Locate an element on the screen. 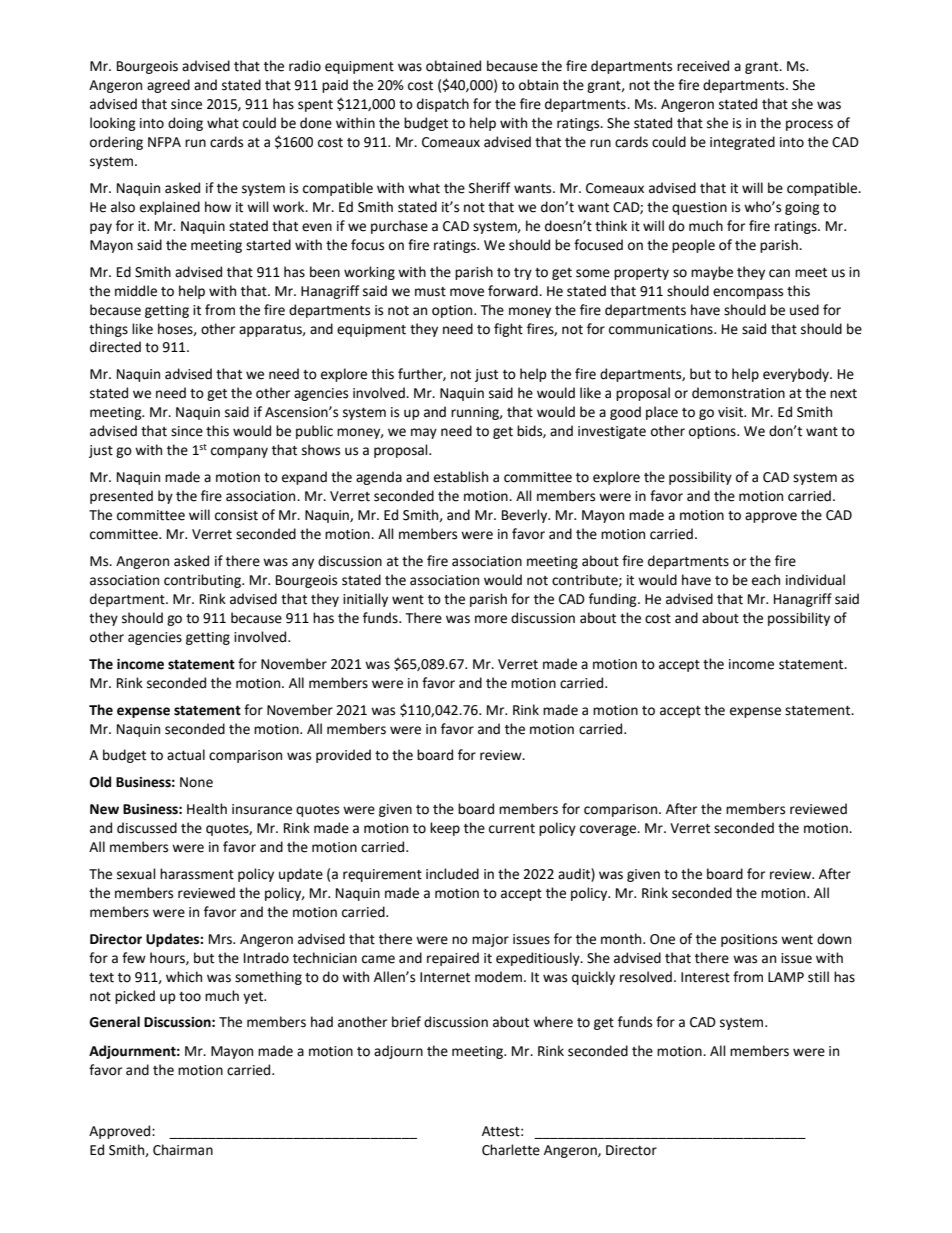  more is located at coordinates (491, 619).
